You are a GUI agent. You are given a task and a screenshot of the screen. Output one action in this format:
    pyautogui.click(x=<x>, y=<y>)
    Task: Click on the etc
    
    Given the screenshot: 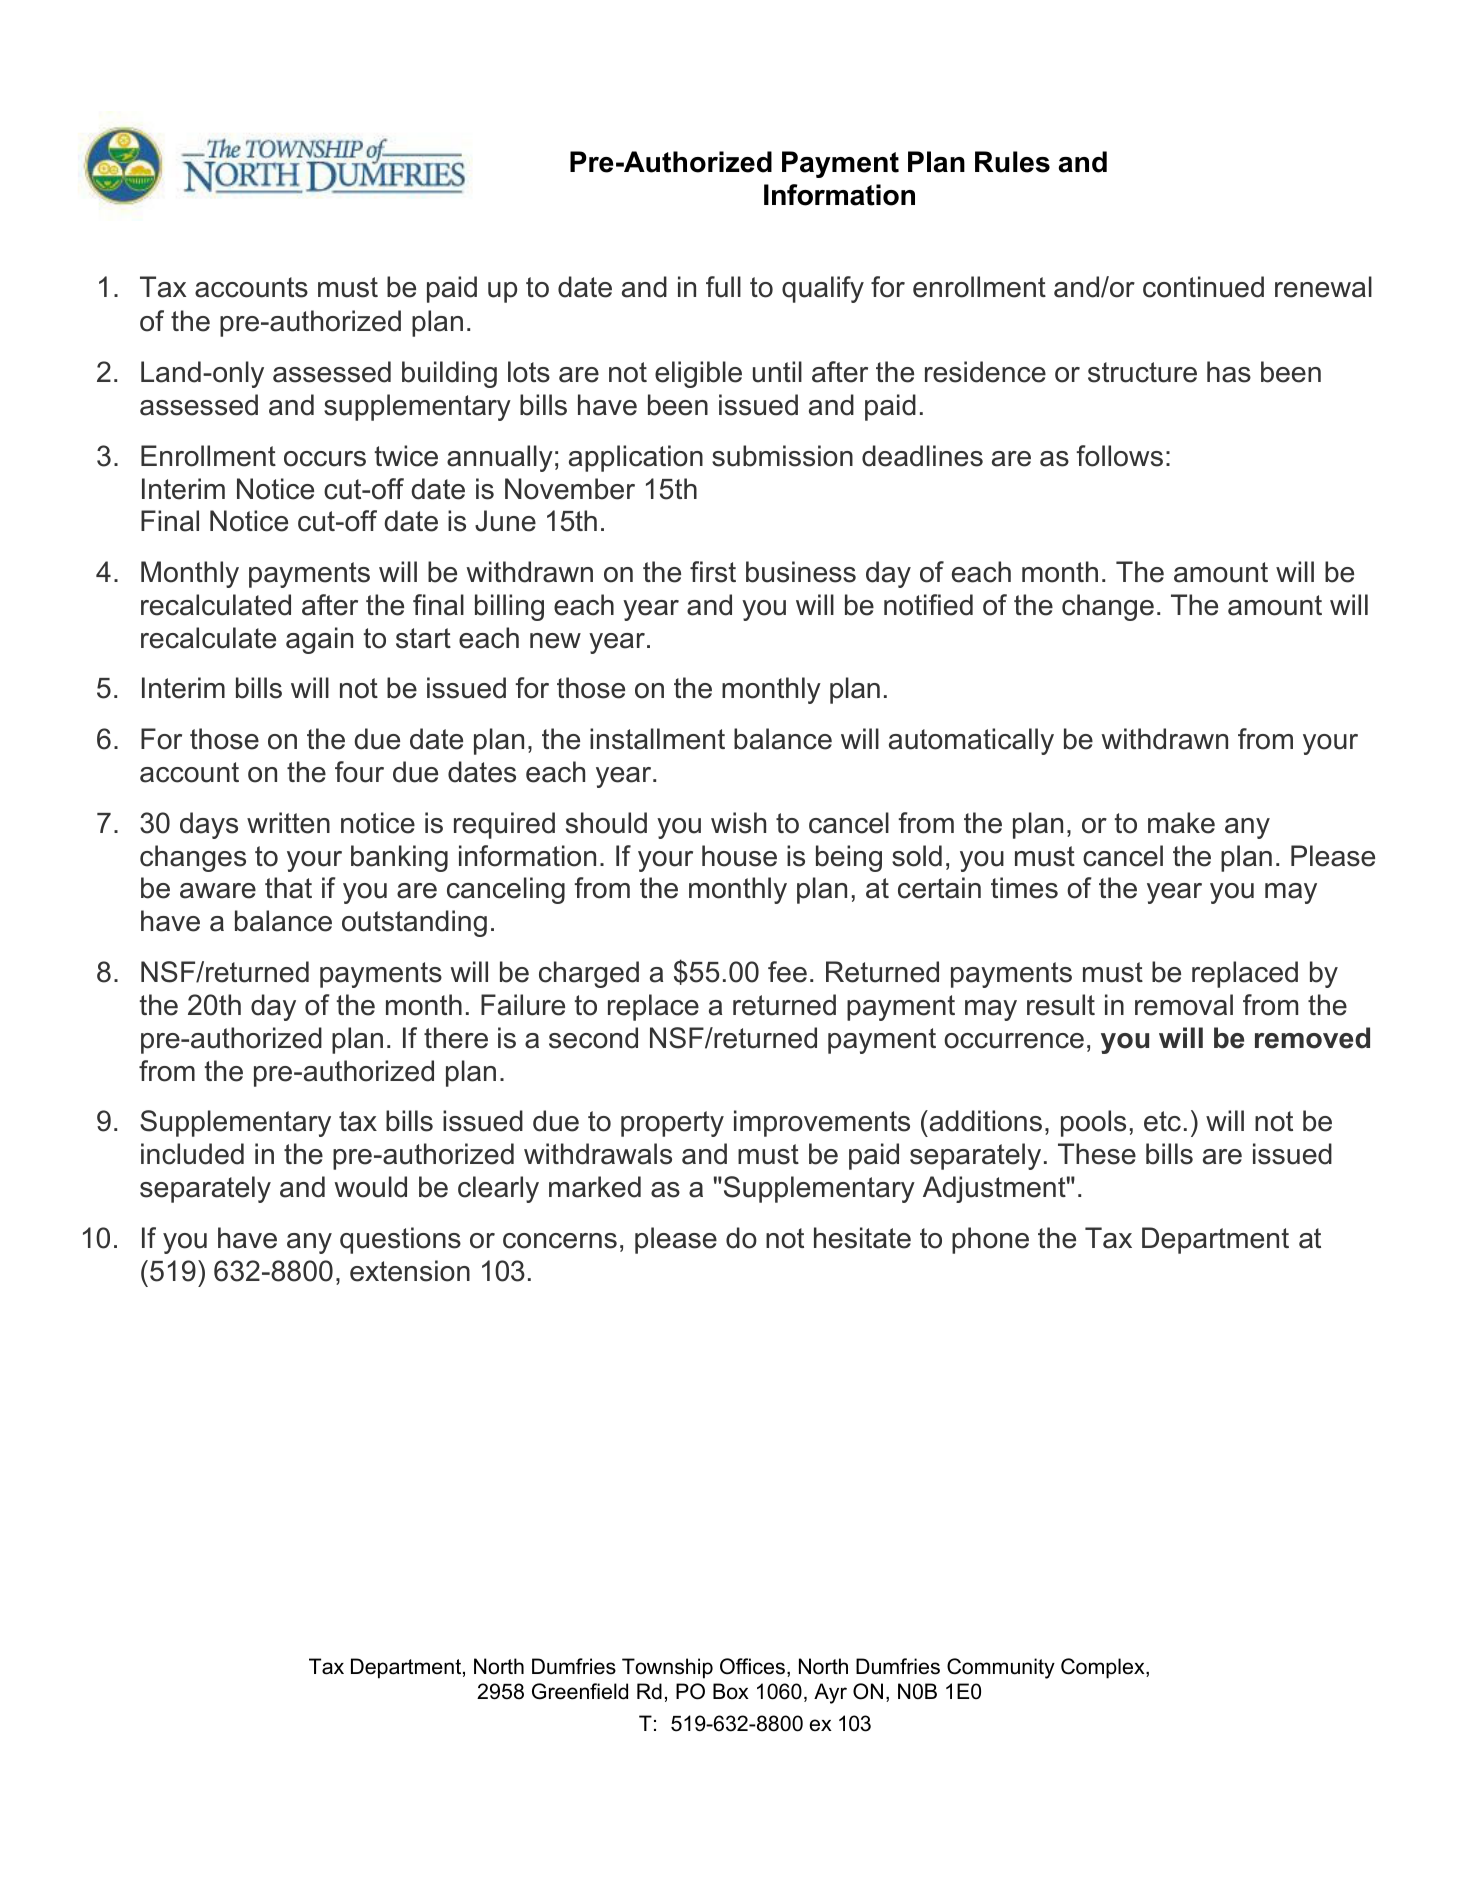 What is the action you would take?
    pyautogui.click(x=1162, y=1121)
